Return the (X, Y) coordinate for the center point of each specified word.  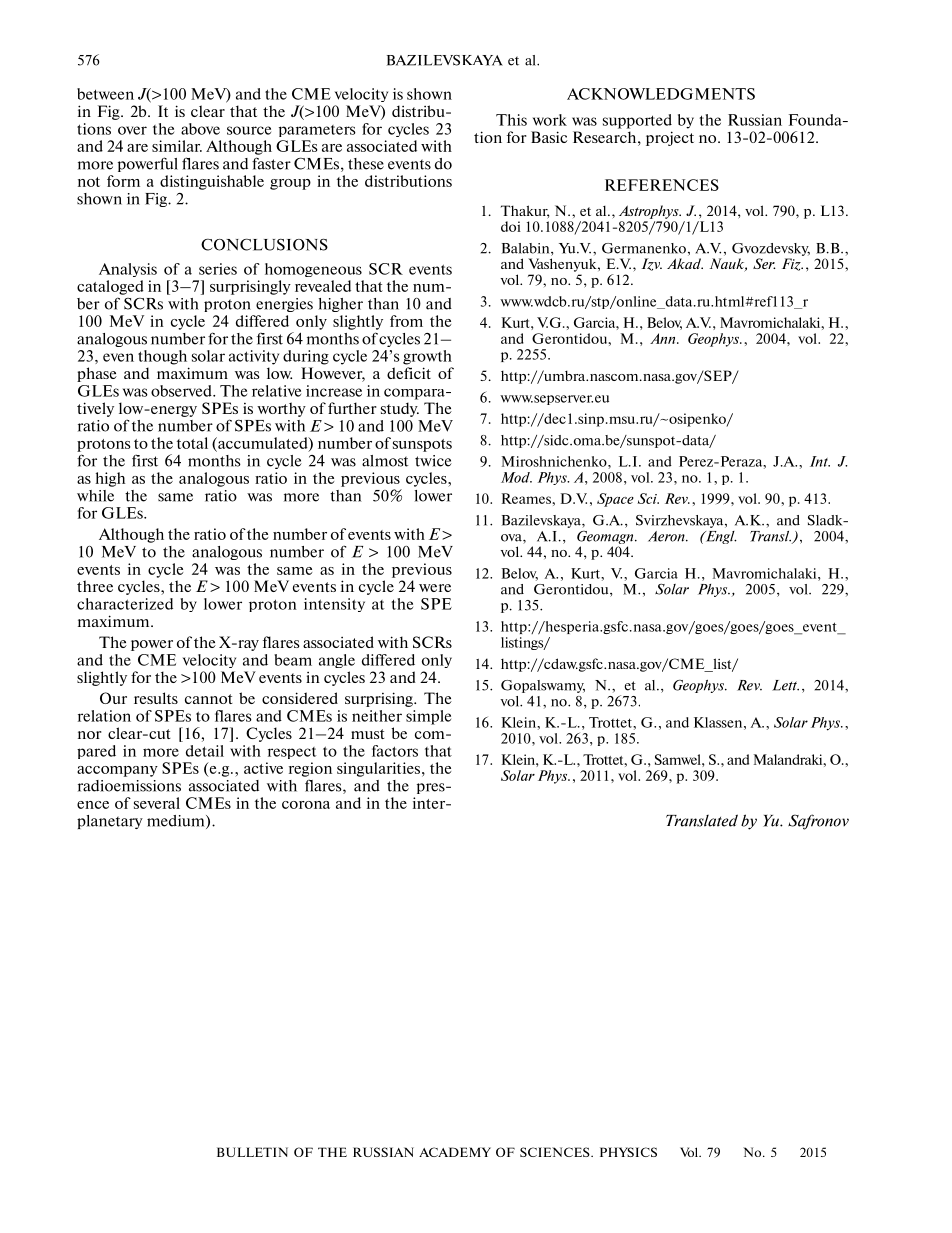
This (511, 120)
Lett (785, 685)
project (670, 138)
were (435, 588)
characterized (125, 604)
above (200, 129)
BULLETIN (252, 1152)
